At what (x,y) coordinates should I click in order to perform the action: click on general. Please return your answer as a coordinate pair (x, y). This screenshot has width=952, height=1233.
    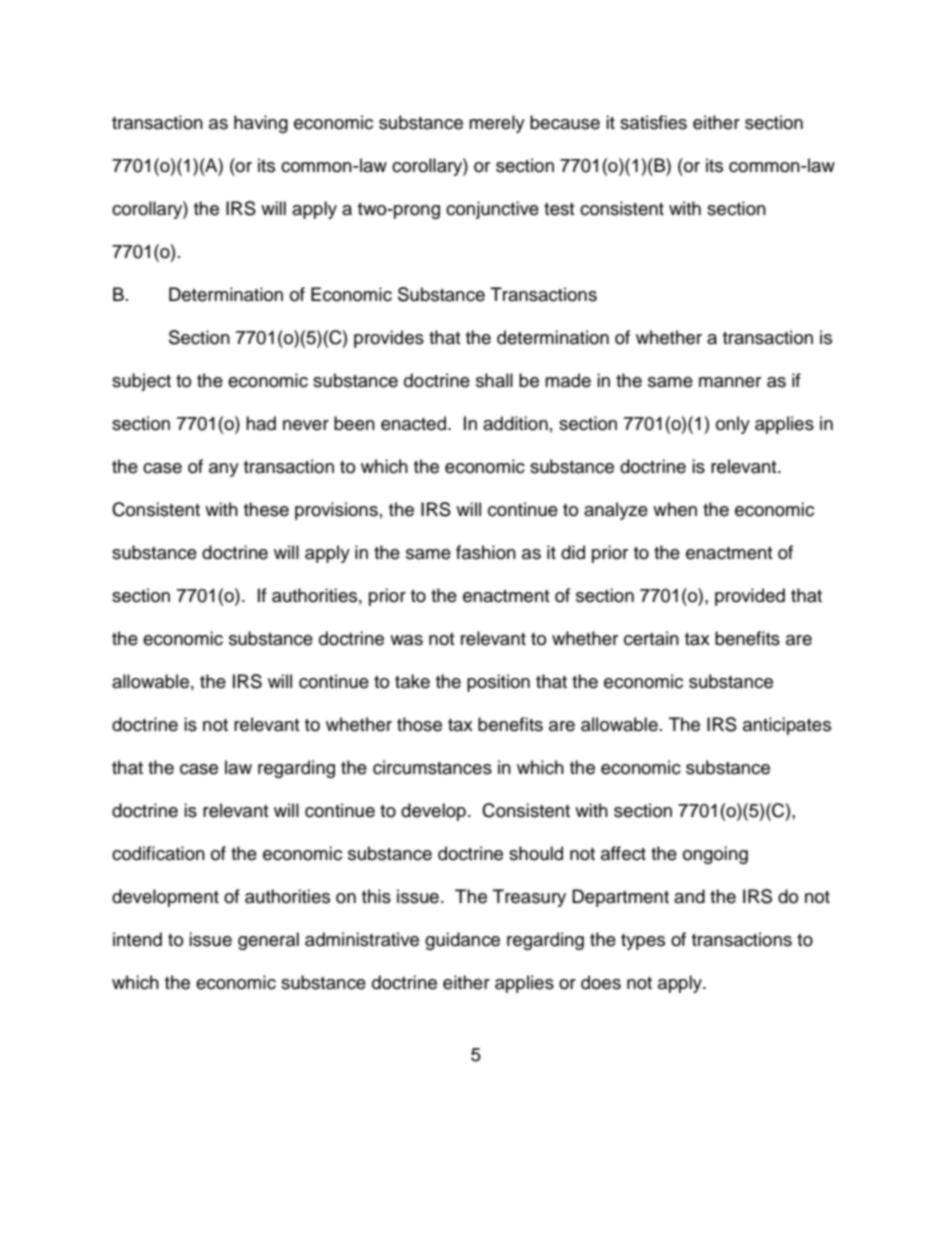
    Looking at the image, I should click on (268, 941).
